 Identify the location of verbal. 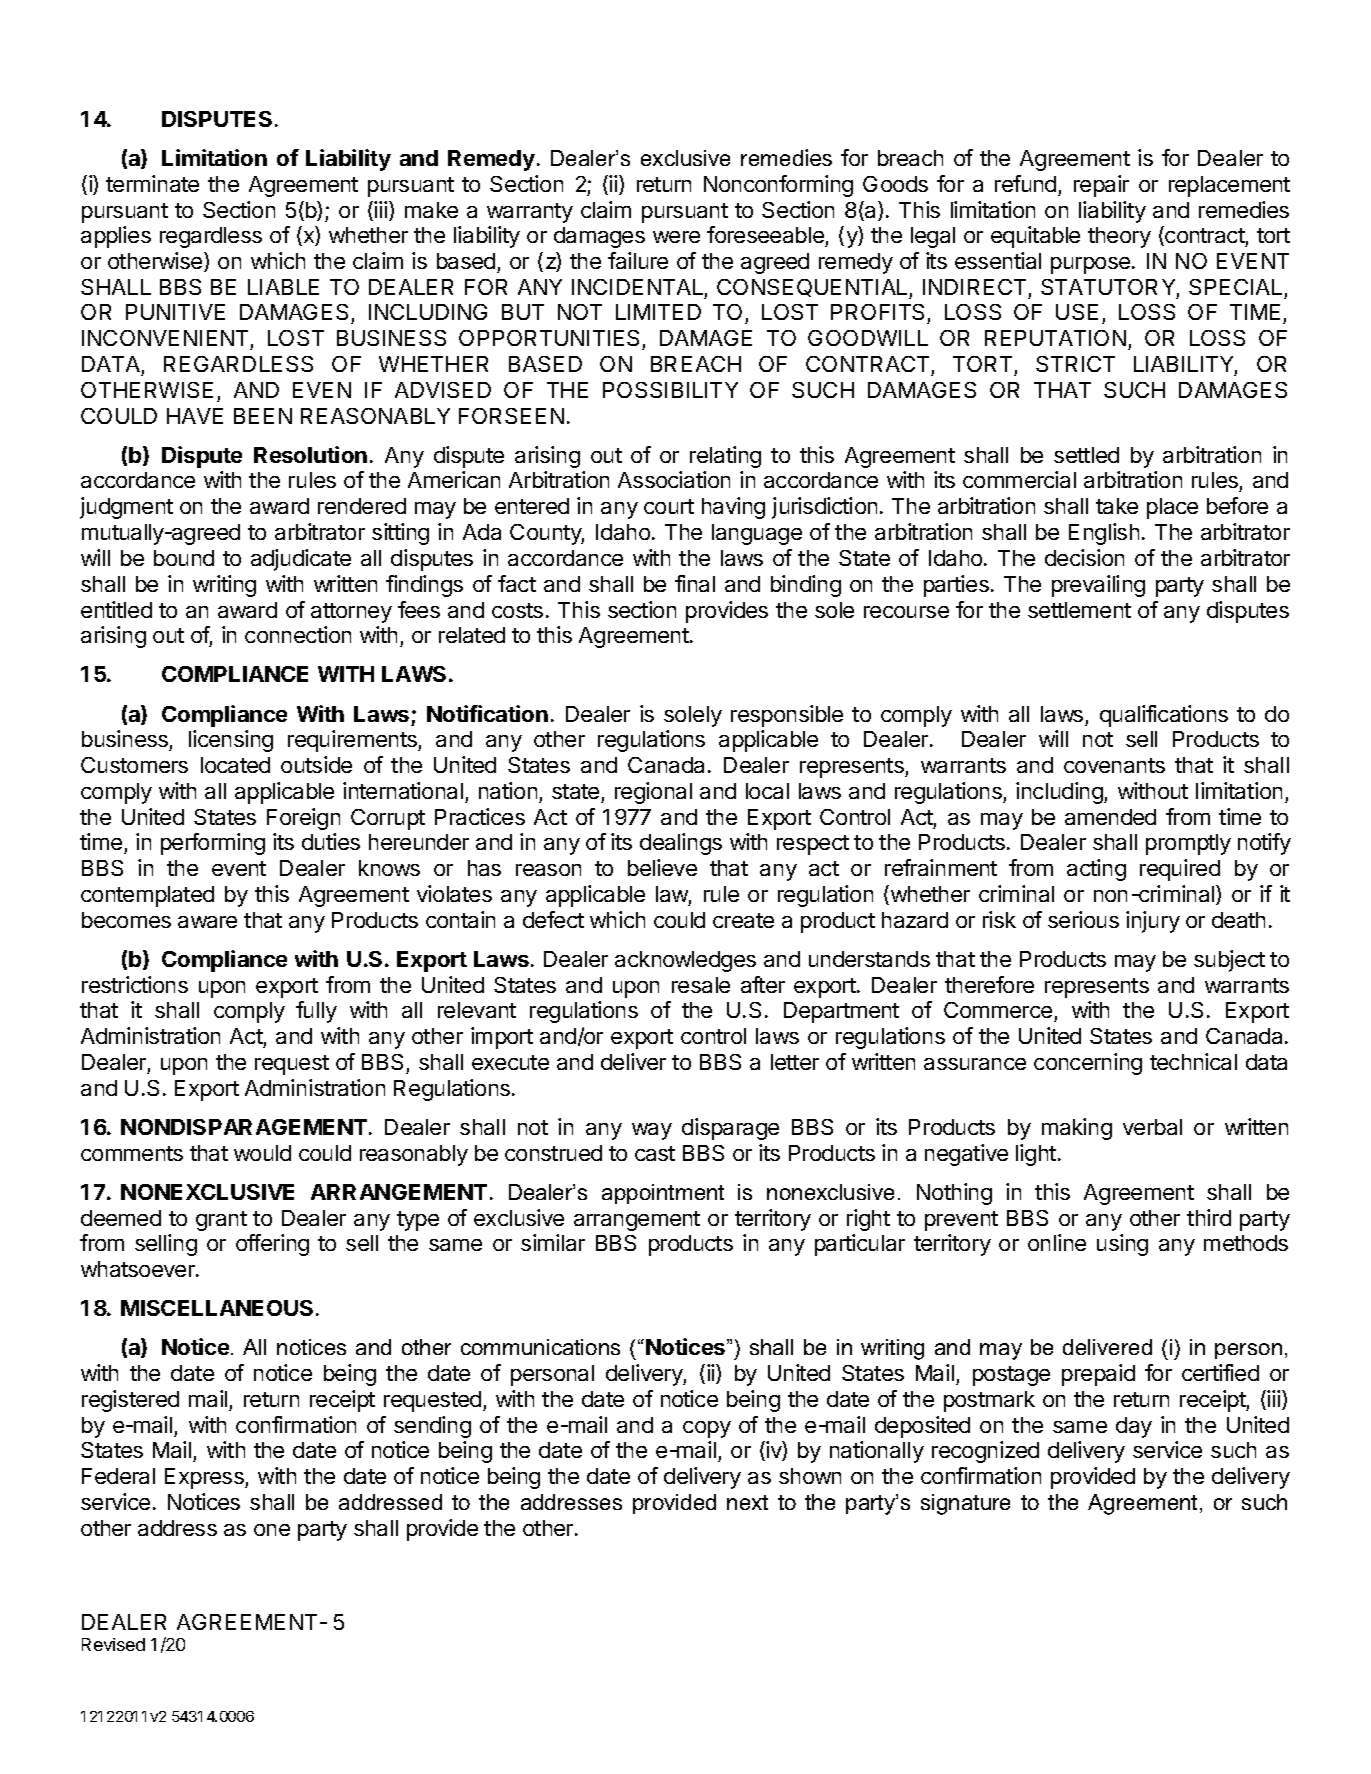
(1152, 1127).
